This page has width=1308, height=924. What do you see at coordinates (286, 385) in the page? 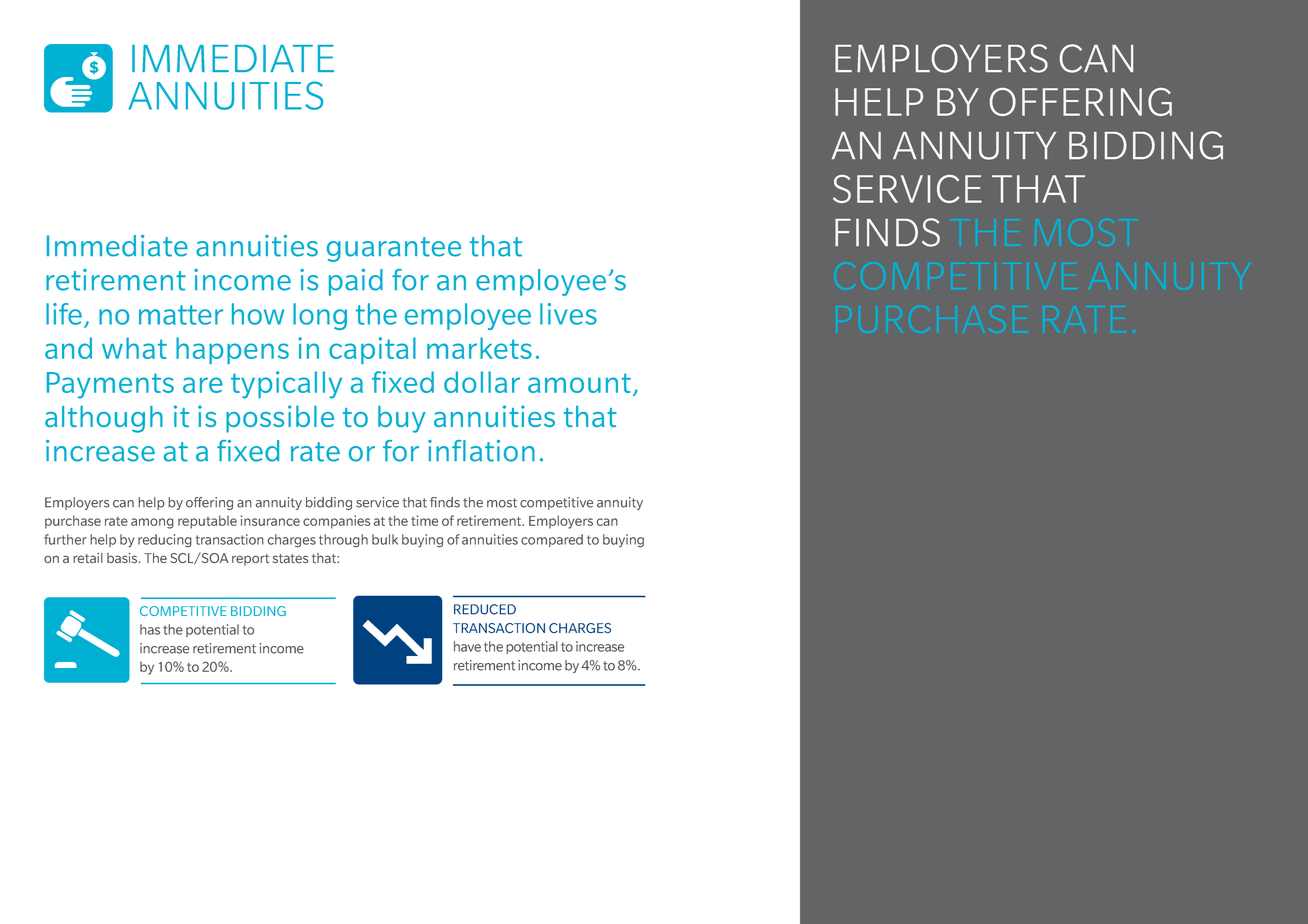
I see `typically` at bounding box center [286, 385].
